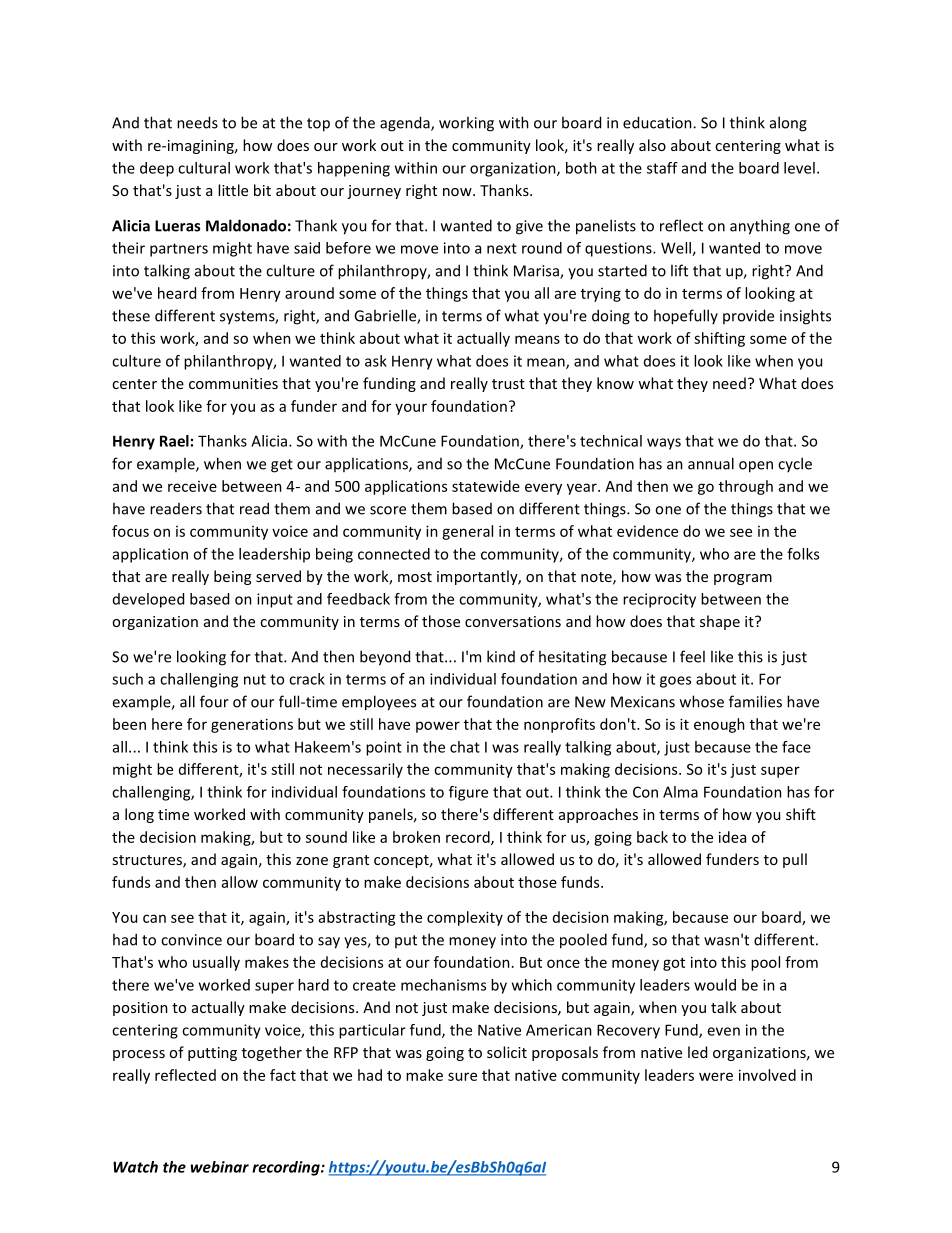  I want to click on staff, so click(662, 168).
